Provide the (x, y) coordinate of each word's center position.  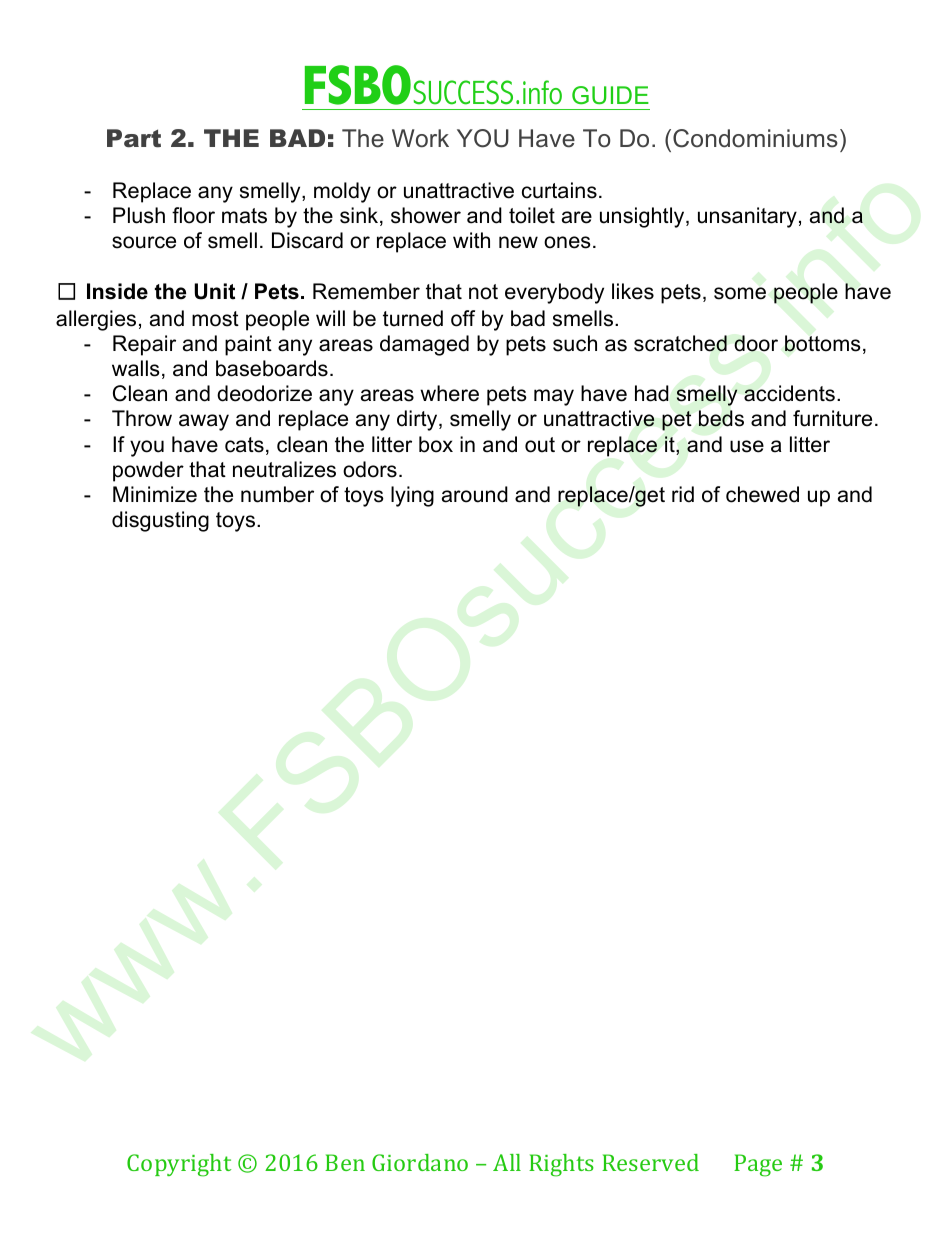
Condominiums (755, 138)
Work (420, 138)
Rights (561, 1165)
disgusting (160, 521)
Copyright (179, 1165)
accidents (789, 393)
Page (758, 1165)
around (475, 494)
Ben (345, 1162)
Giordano (420, 1162)
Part (134, 138)
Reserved (650, 1162)
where (449, 393)
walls (136, 368)
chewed (762, 494)
